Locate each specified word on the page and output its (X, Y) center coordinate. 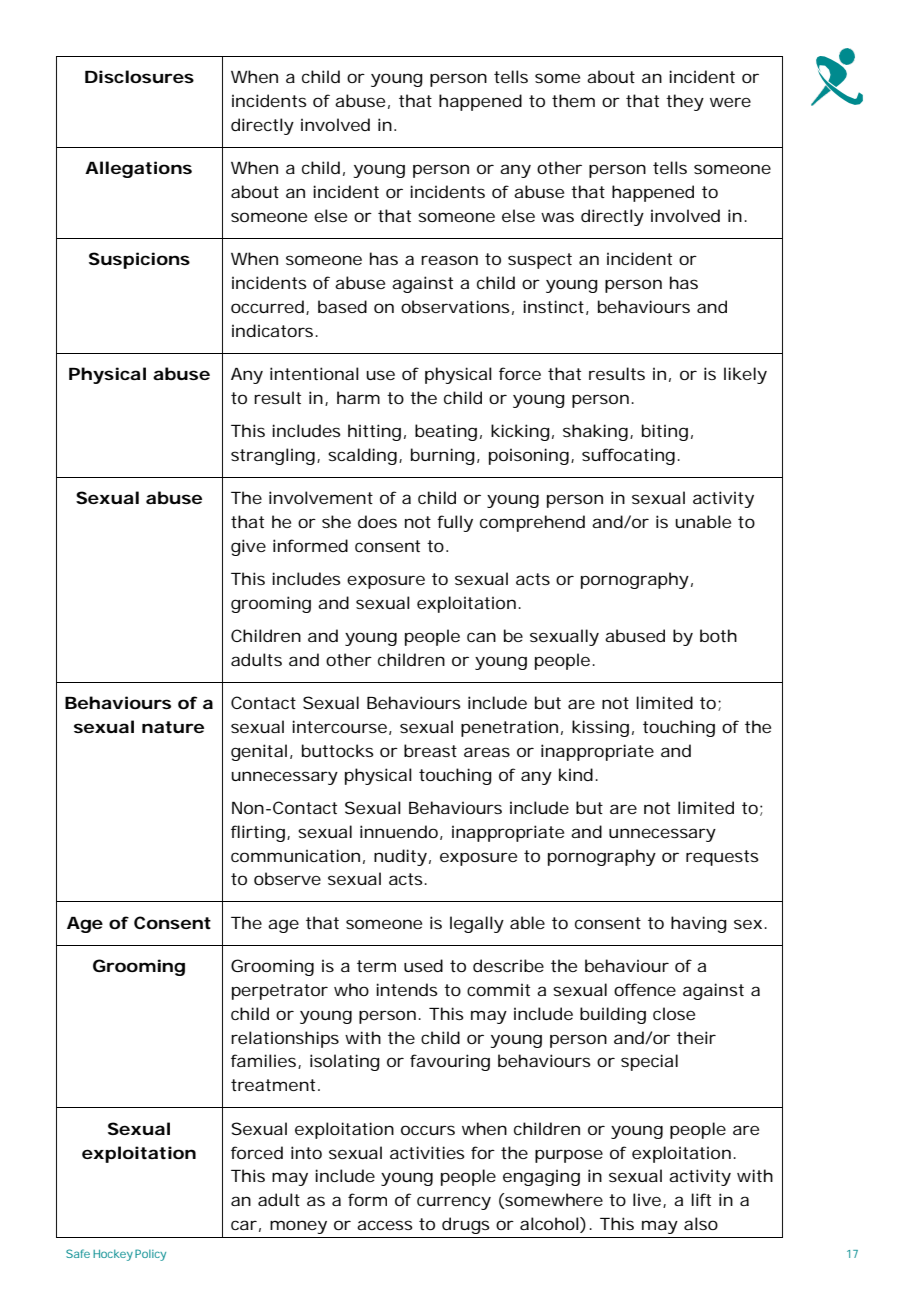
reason (449, 260)
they (685, 102)
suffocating (628, 456)
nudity (400, 857)
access (385, 1225)
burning (443, 456)
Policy (150, 1255)
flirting (258, 833)
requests (722, 858)
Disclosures (139, 76)
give (248, 547)
